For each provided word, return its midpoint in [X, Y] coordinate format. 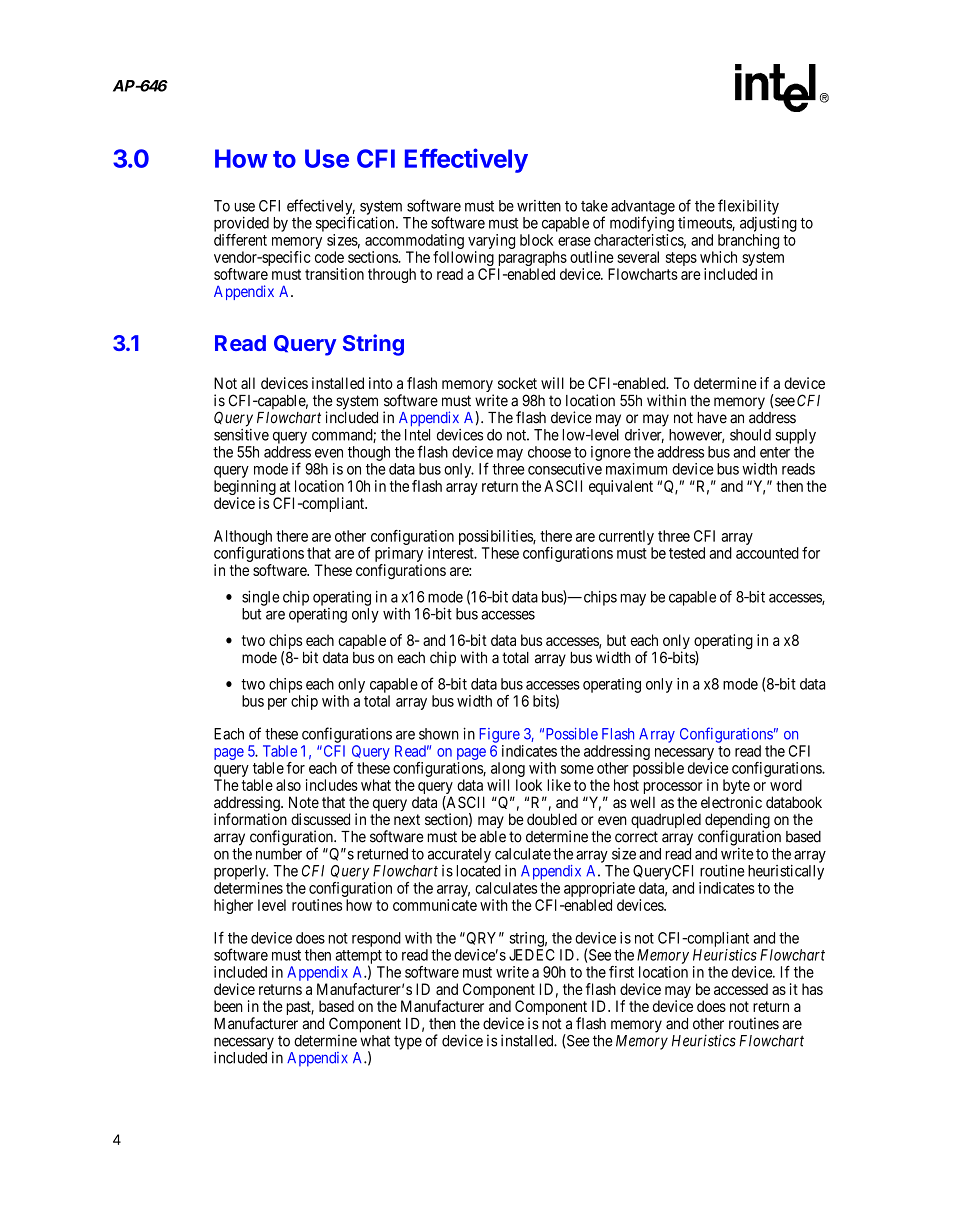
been [228, 1006]
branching [748, 241]
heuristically [786, 872]
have [712, 418]
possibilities [496, 537]
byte [736, 786]
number [279, 854]
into [381, 383]
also [288, 785]
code [329, 257]
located [479, 871]
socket [517, 383]
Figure [499, 735]
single [261, 598]
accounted [767, 553]
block [536, 240]
